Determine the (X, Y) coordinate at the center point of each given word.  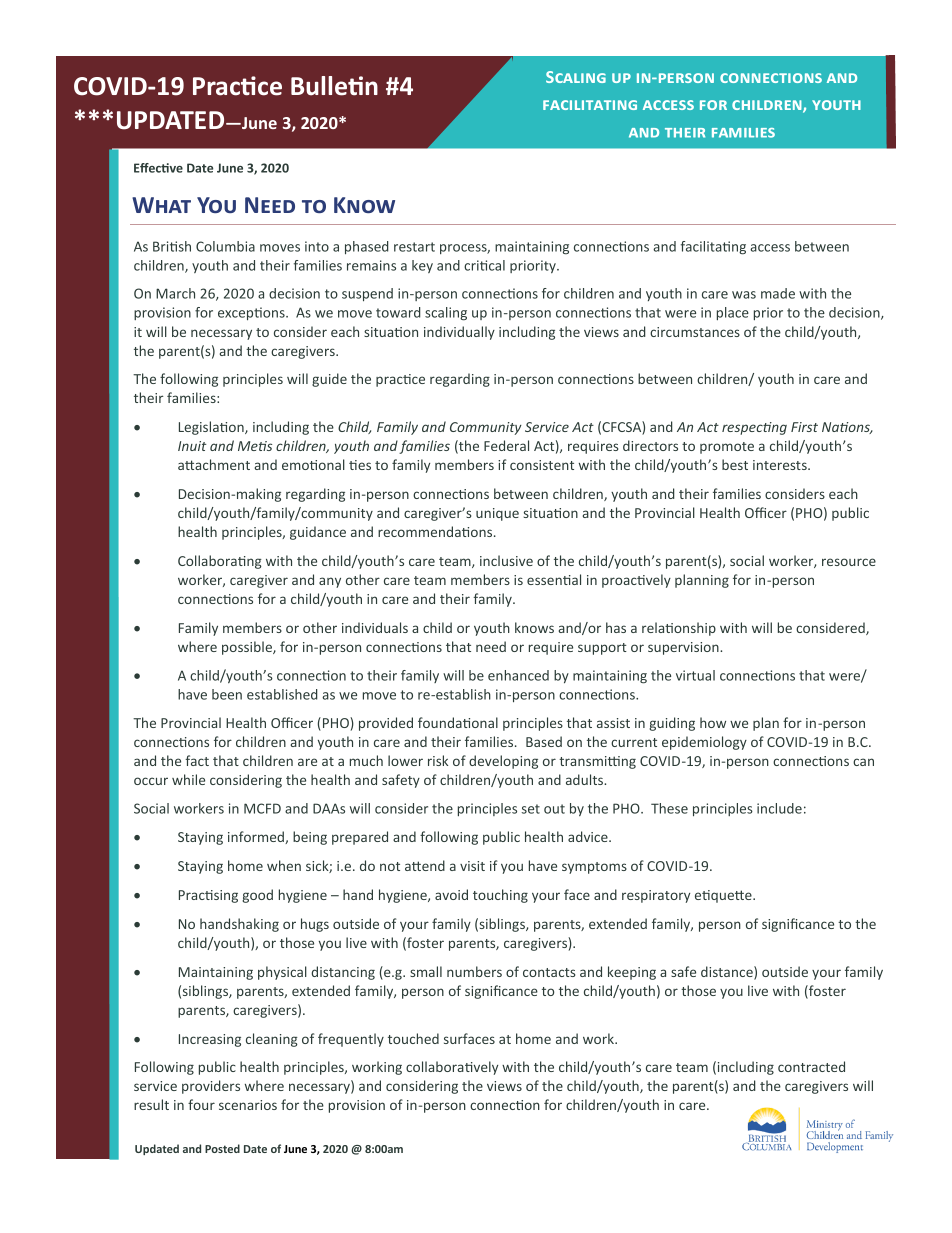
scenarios (248, 1105)
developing (503, 762)
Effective (158, 168)
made (778, 293)
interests (781, 465)
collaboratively (452, 1068)
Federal (506, 445)
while (188, 779)
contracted (811, 1066)
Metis (255, 446)
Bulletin (334, 86)
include (779, 808)
